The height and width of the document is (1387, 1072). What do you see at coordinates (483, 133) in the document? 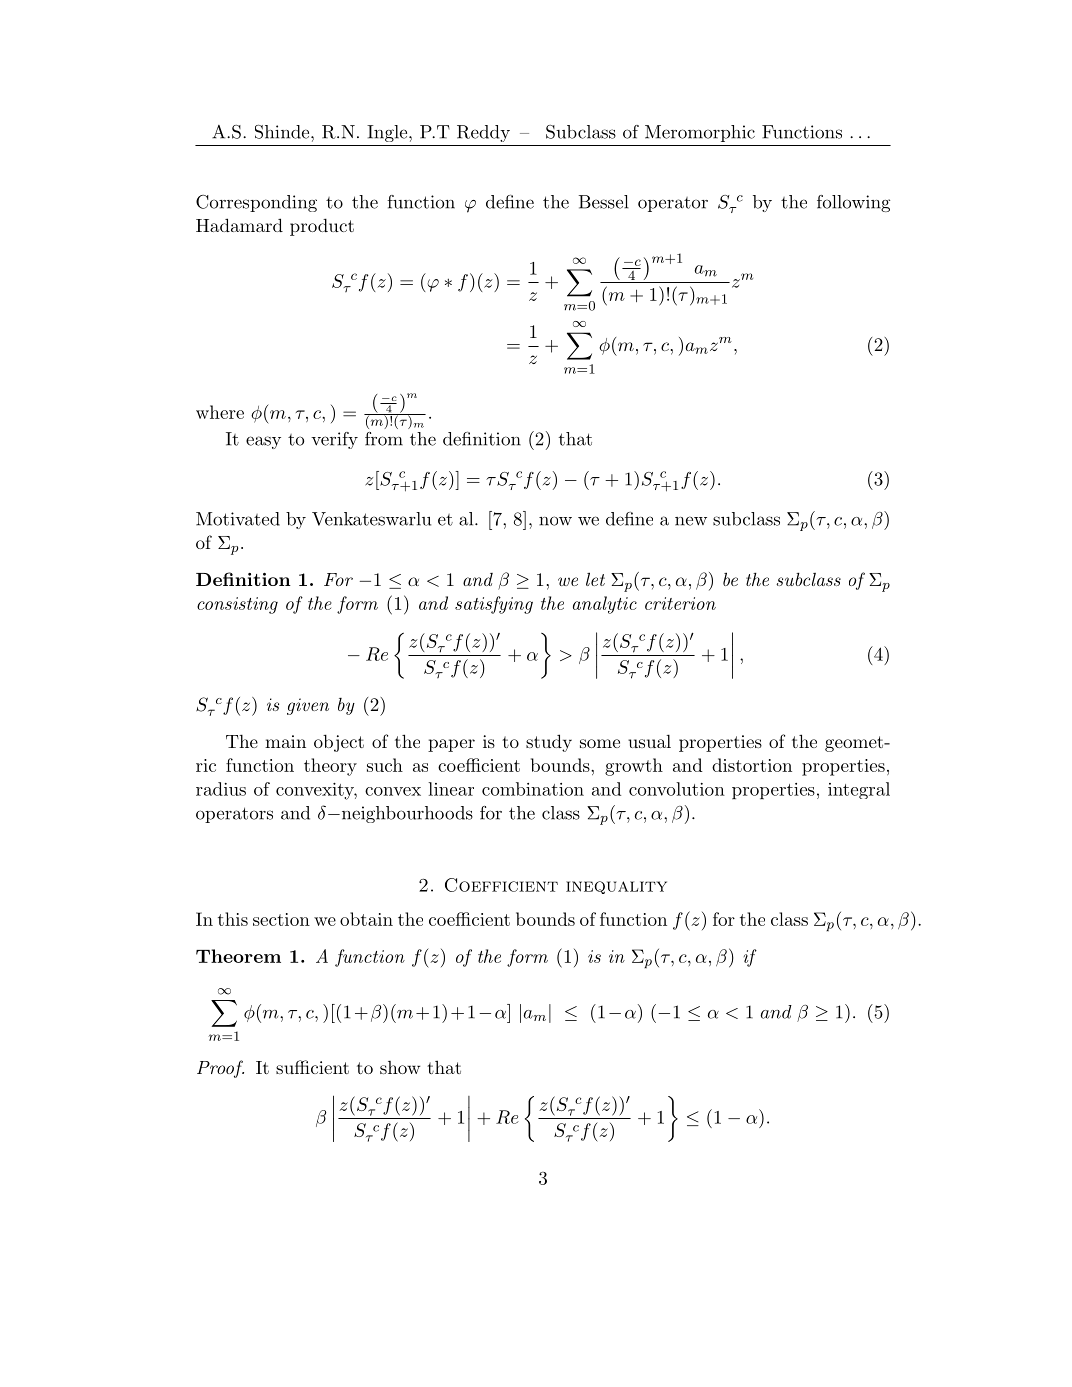
I see `Reddy` at bounding box center [483, 133].
